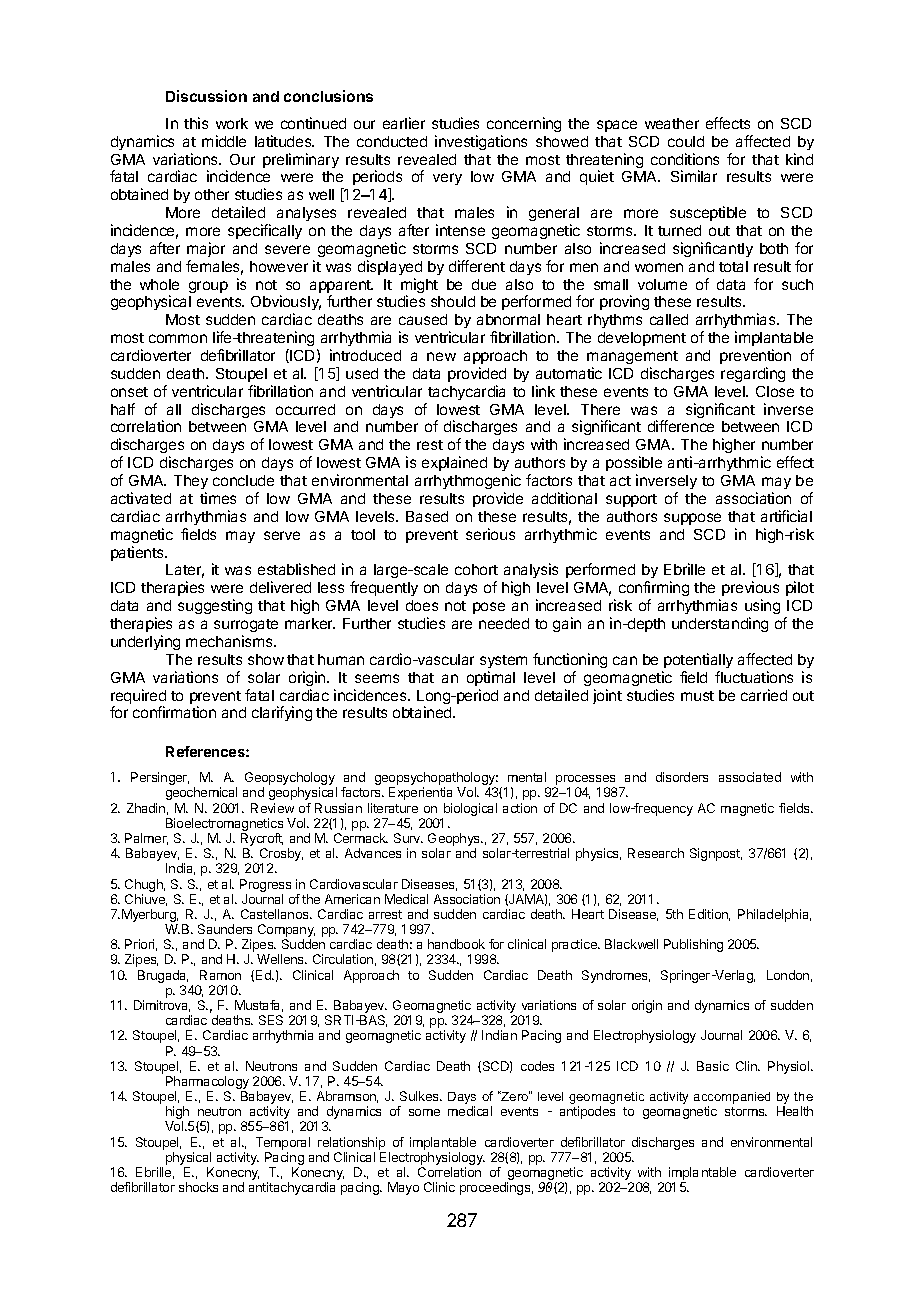 The width and height of the screenshot is (924, 1308). I want to click on some, so click(424, 1112).
